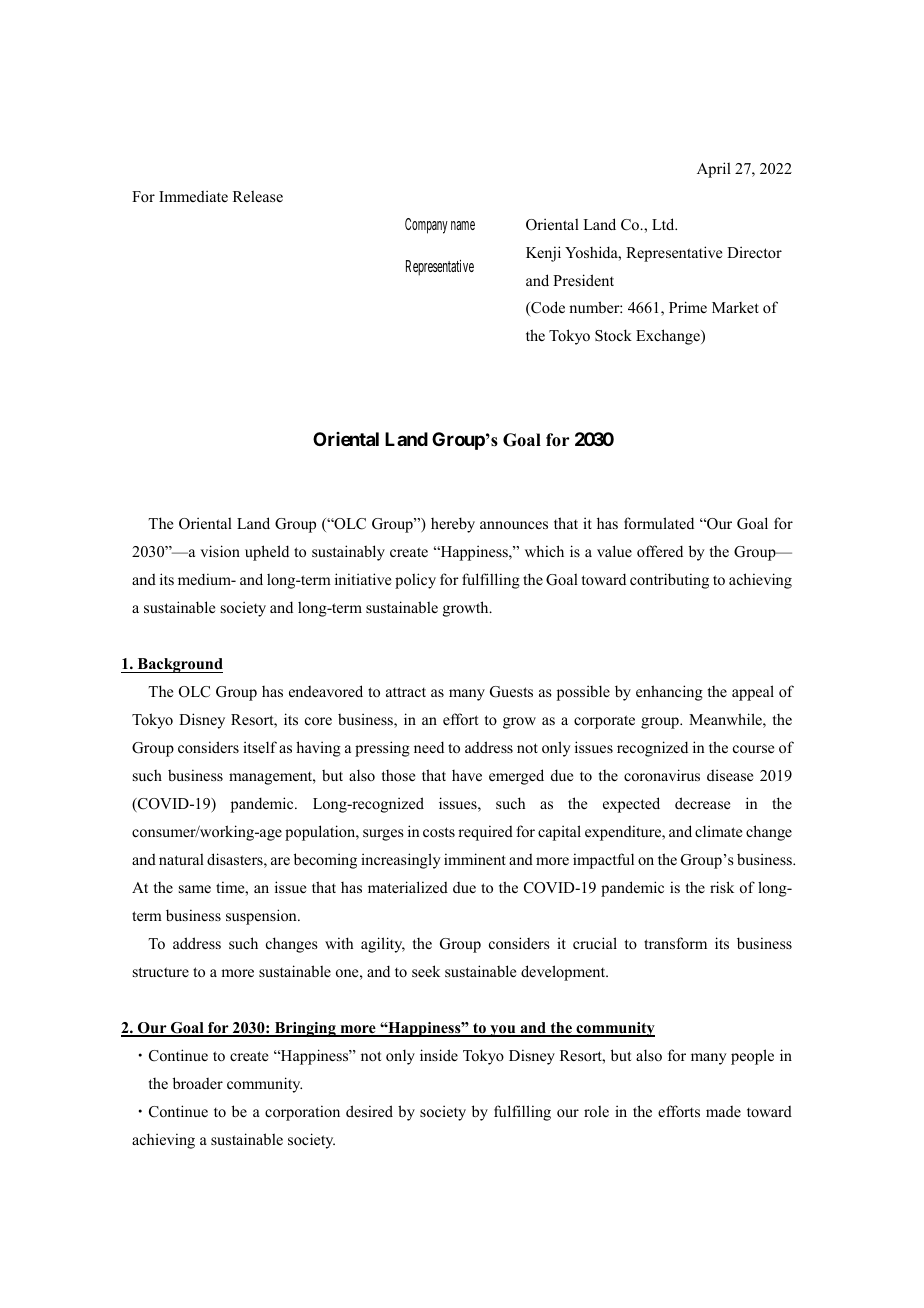 Image resolution: width=924 pixels, height=1308 pixels. What do you see at coordinates (198, 1083) in the image?
I see `broader` at bounding box center [198, 1083].
